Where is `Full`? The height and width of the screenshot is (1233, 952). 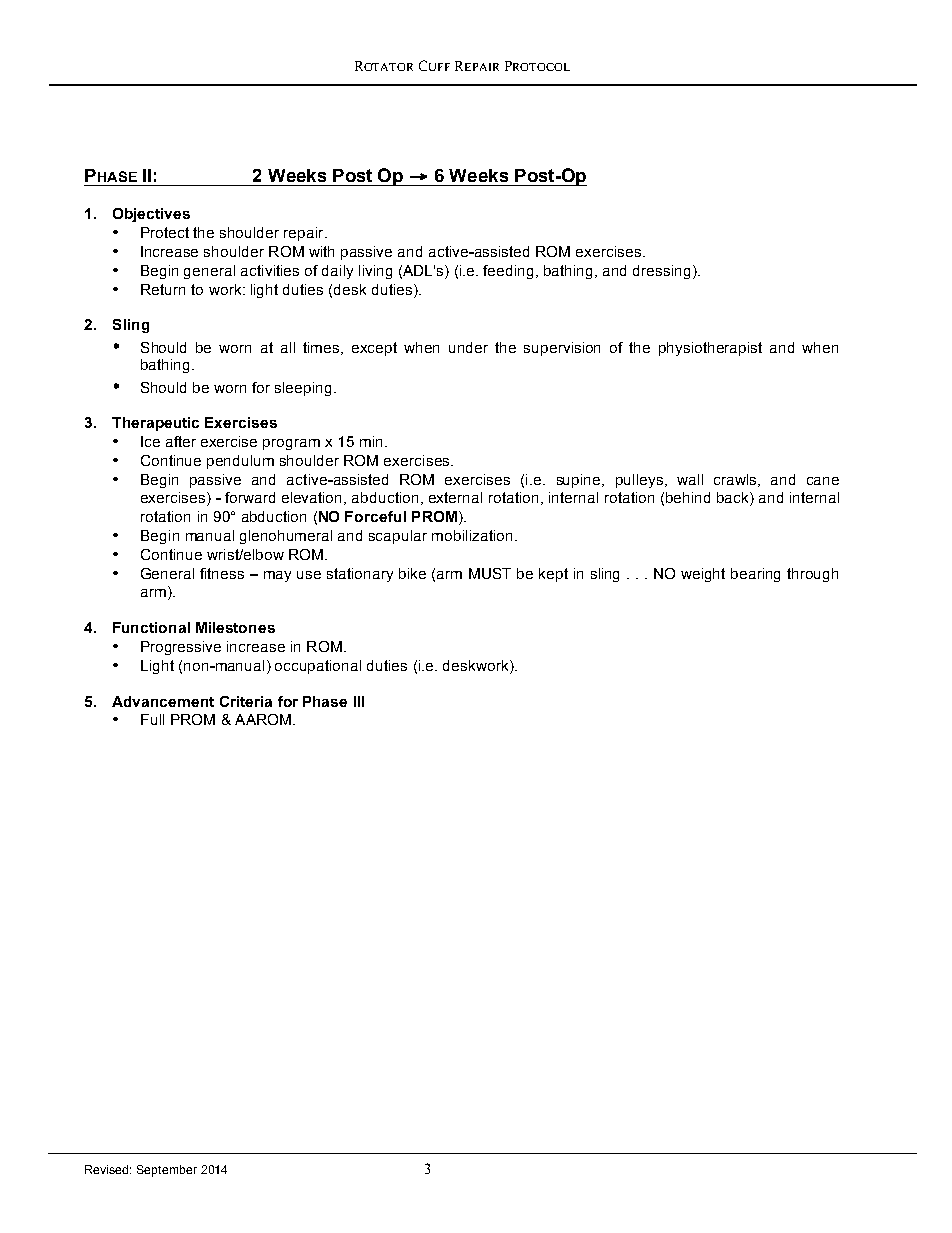
Full is located at coordinates (152, 719).
